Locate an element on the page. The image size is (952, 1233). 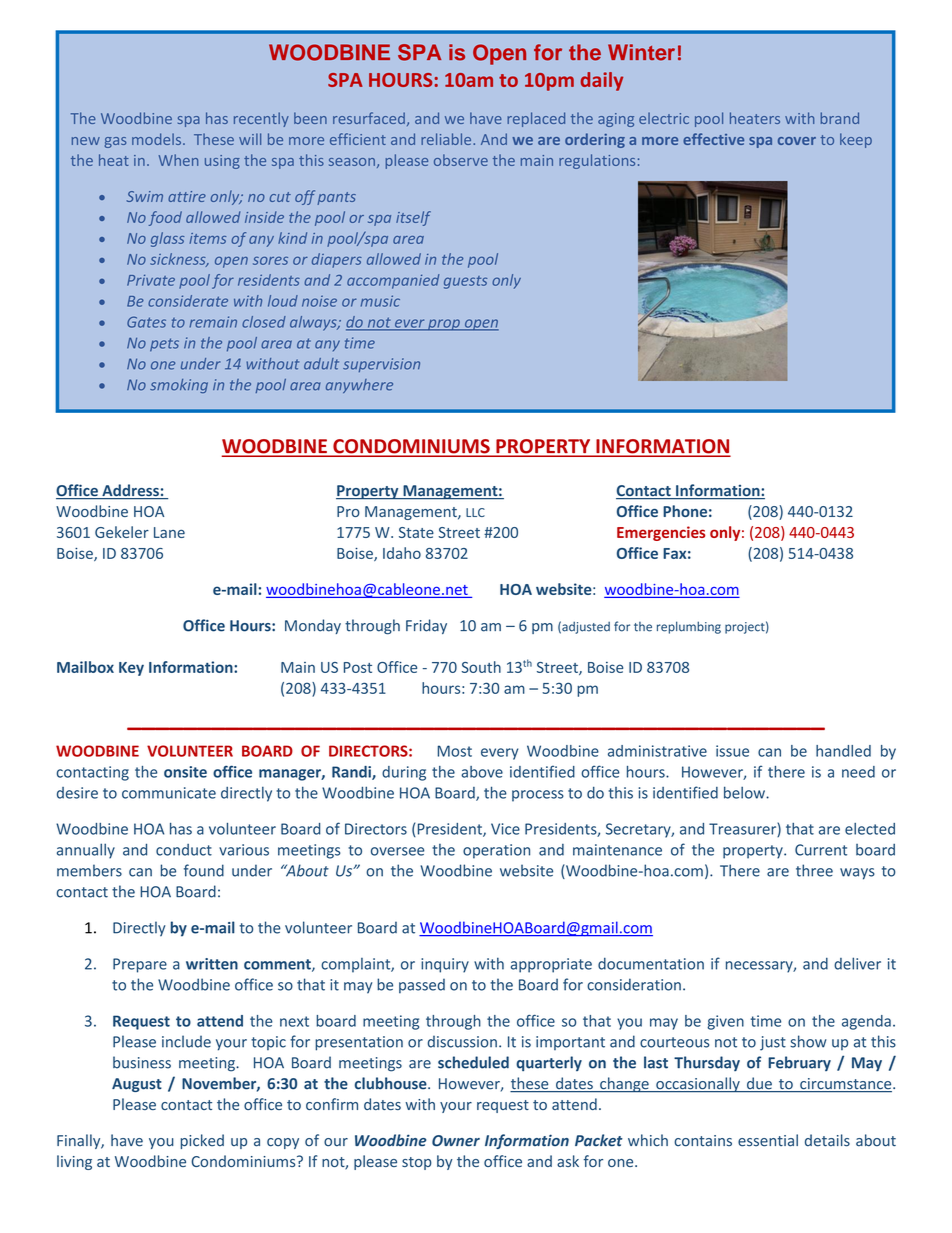
models is located at coordinates (158, 139).
